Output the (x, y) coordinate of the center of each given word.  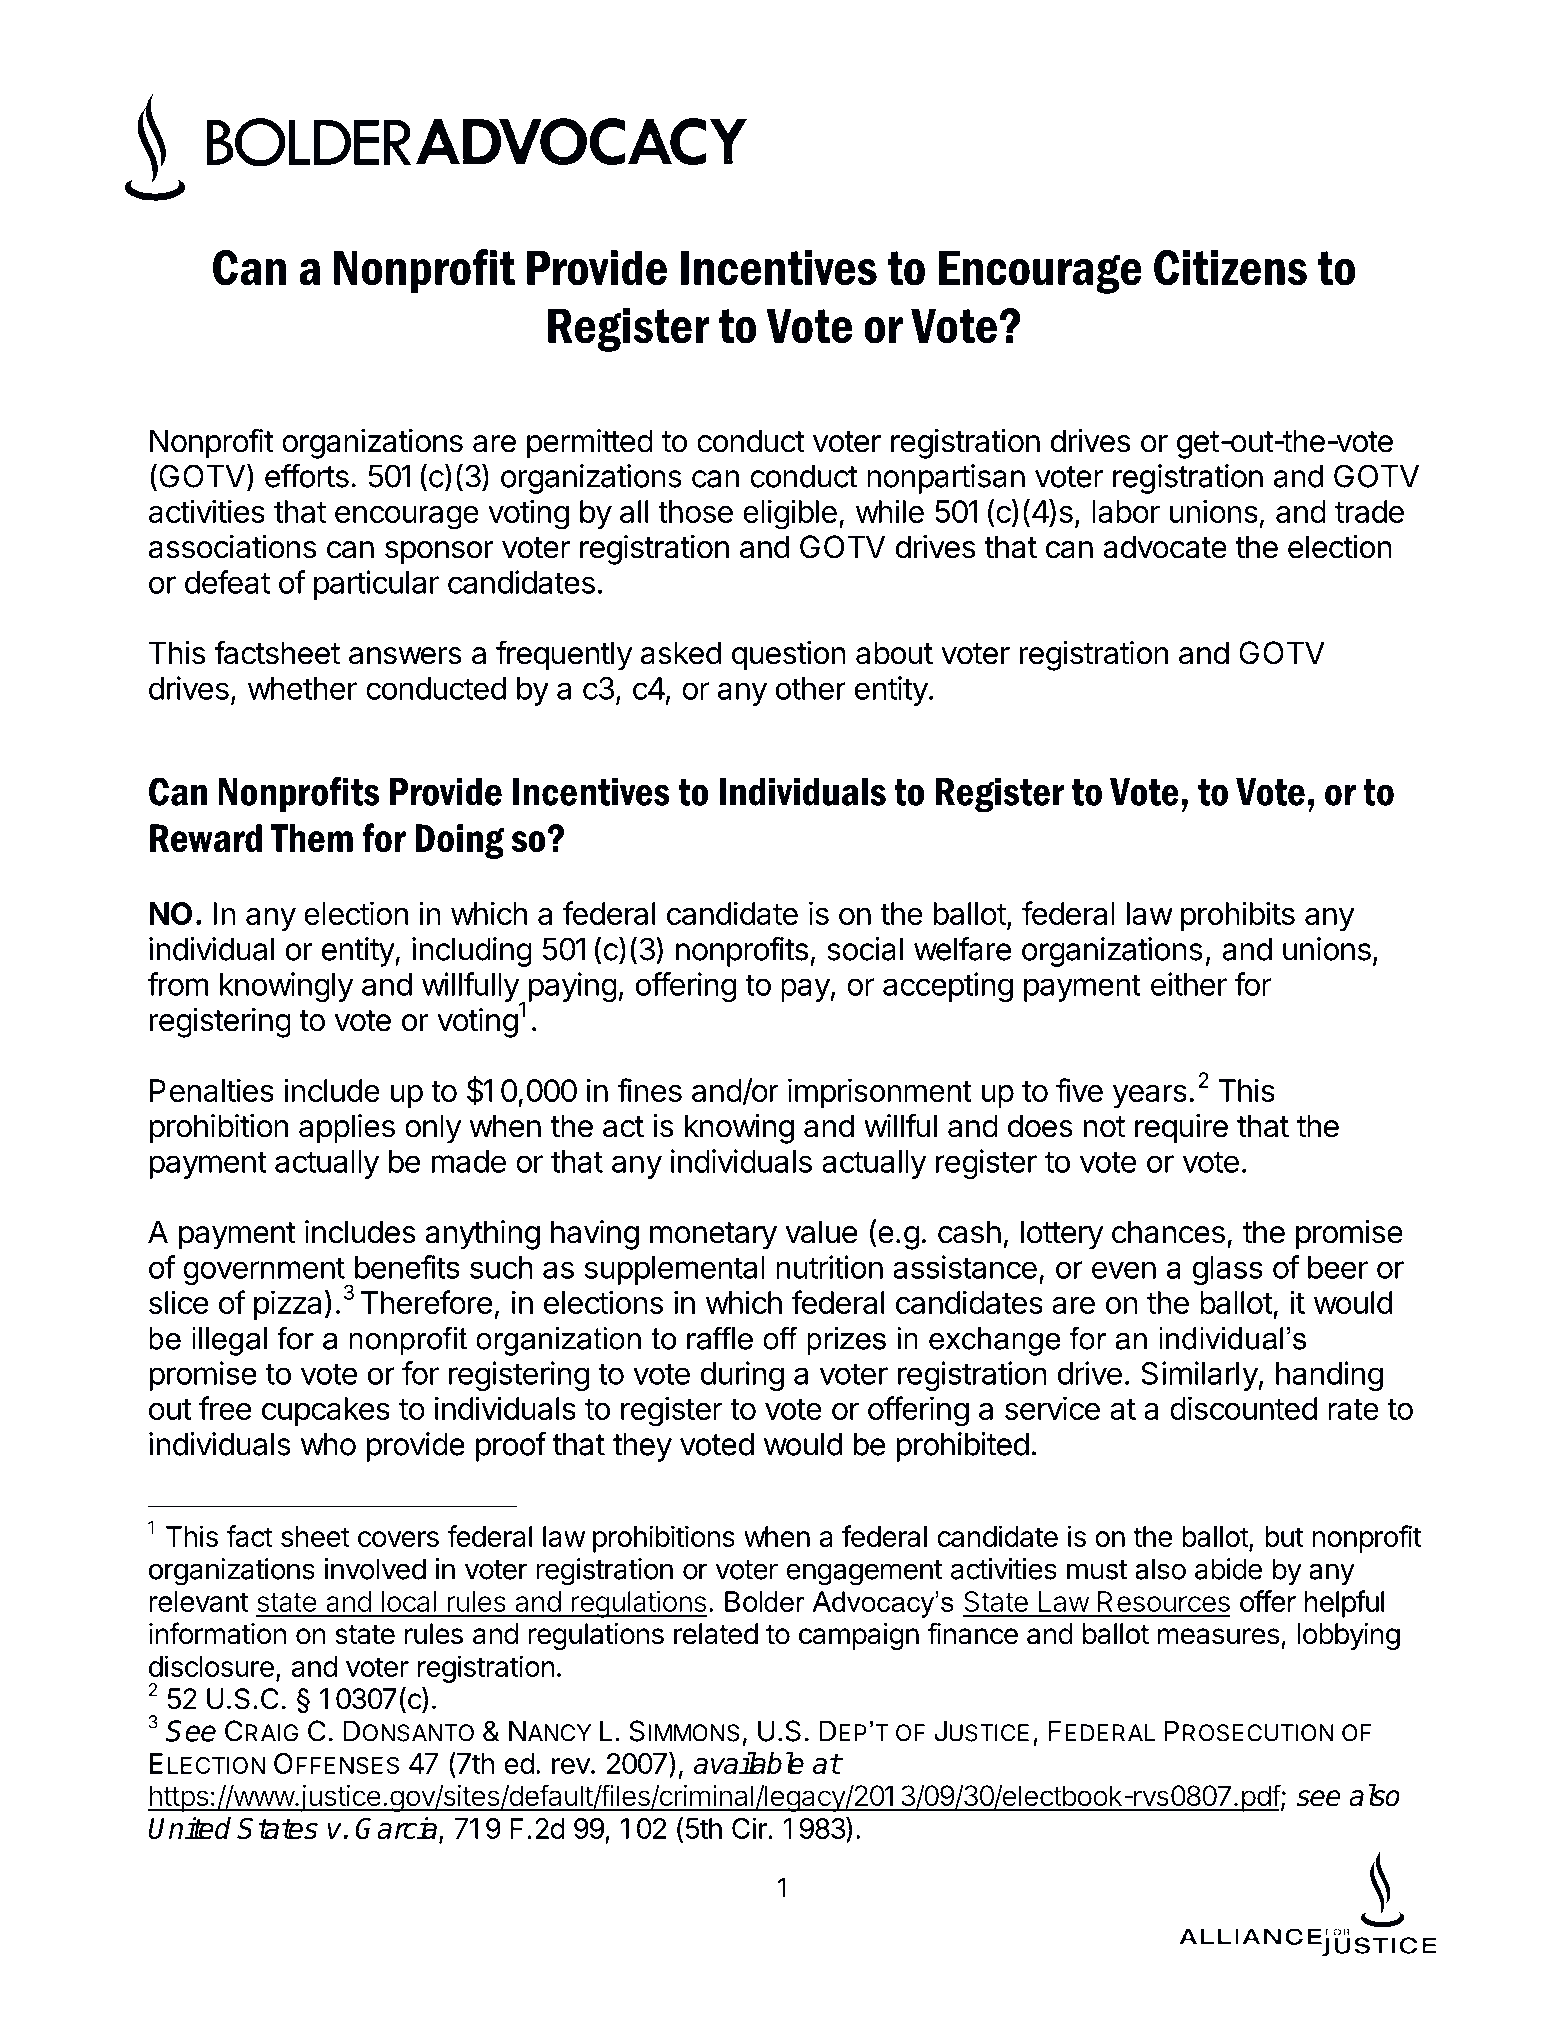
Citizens (1230, 268)
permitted (590, 444)
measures (1219, 1636)
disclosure (211, 1666)
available (749, 1763)
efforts (307, 476)
